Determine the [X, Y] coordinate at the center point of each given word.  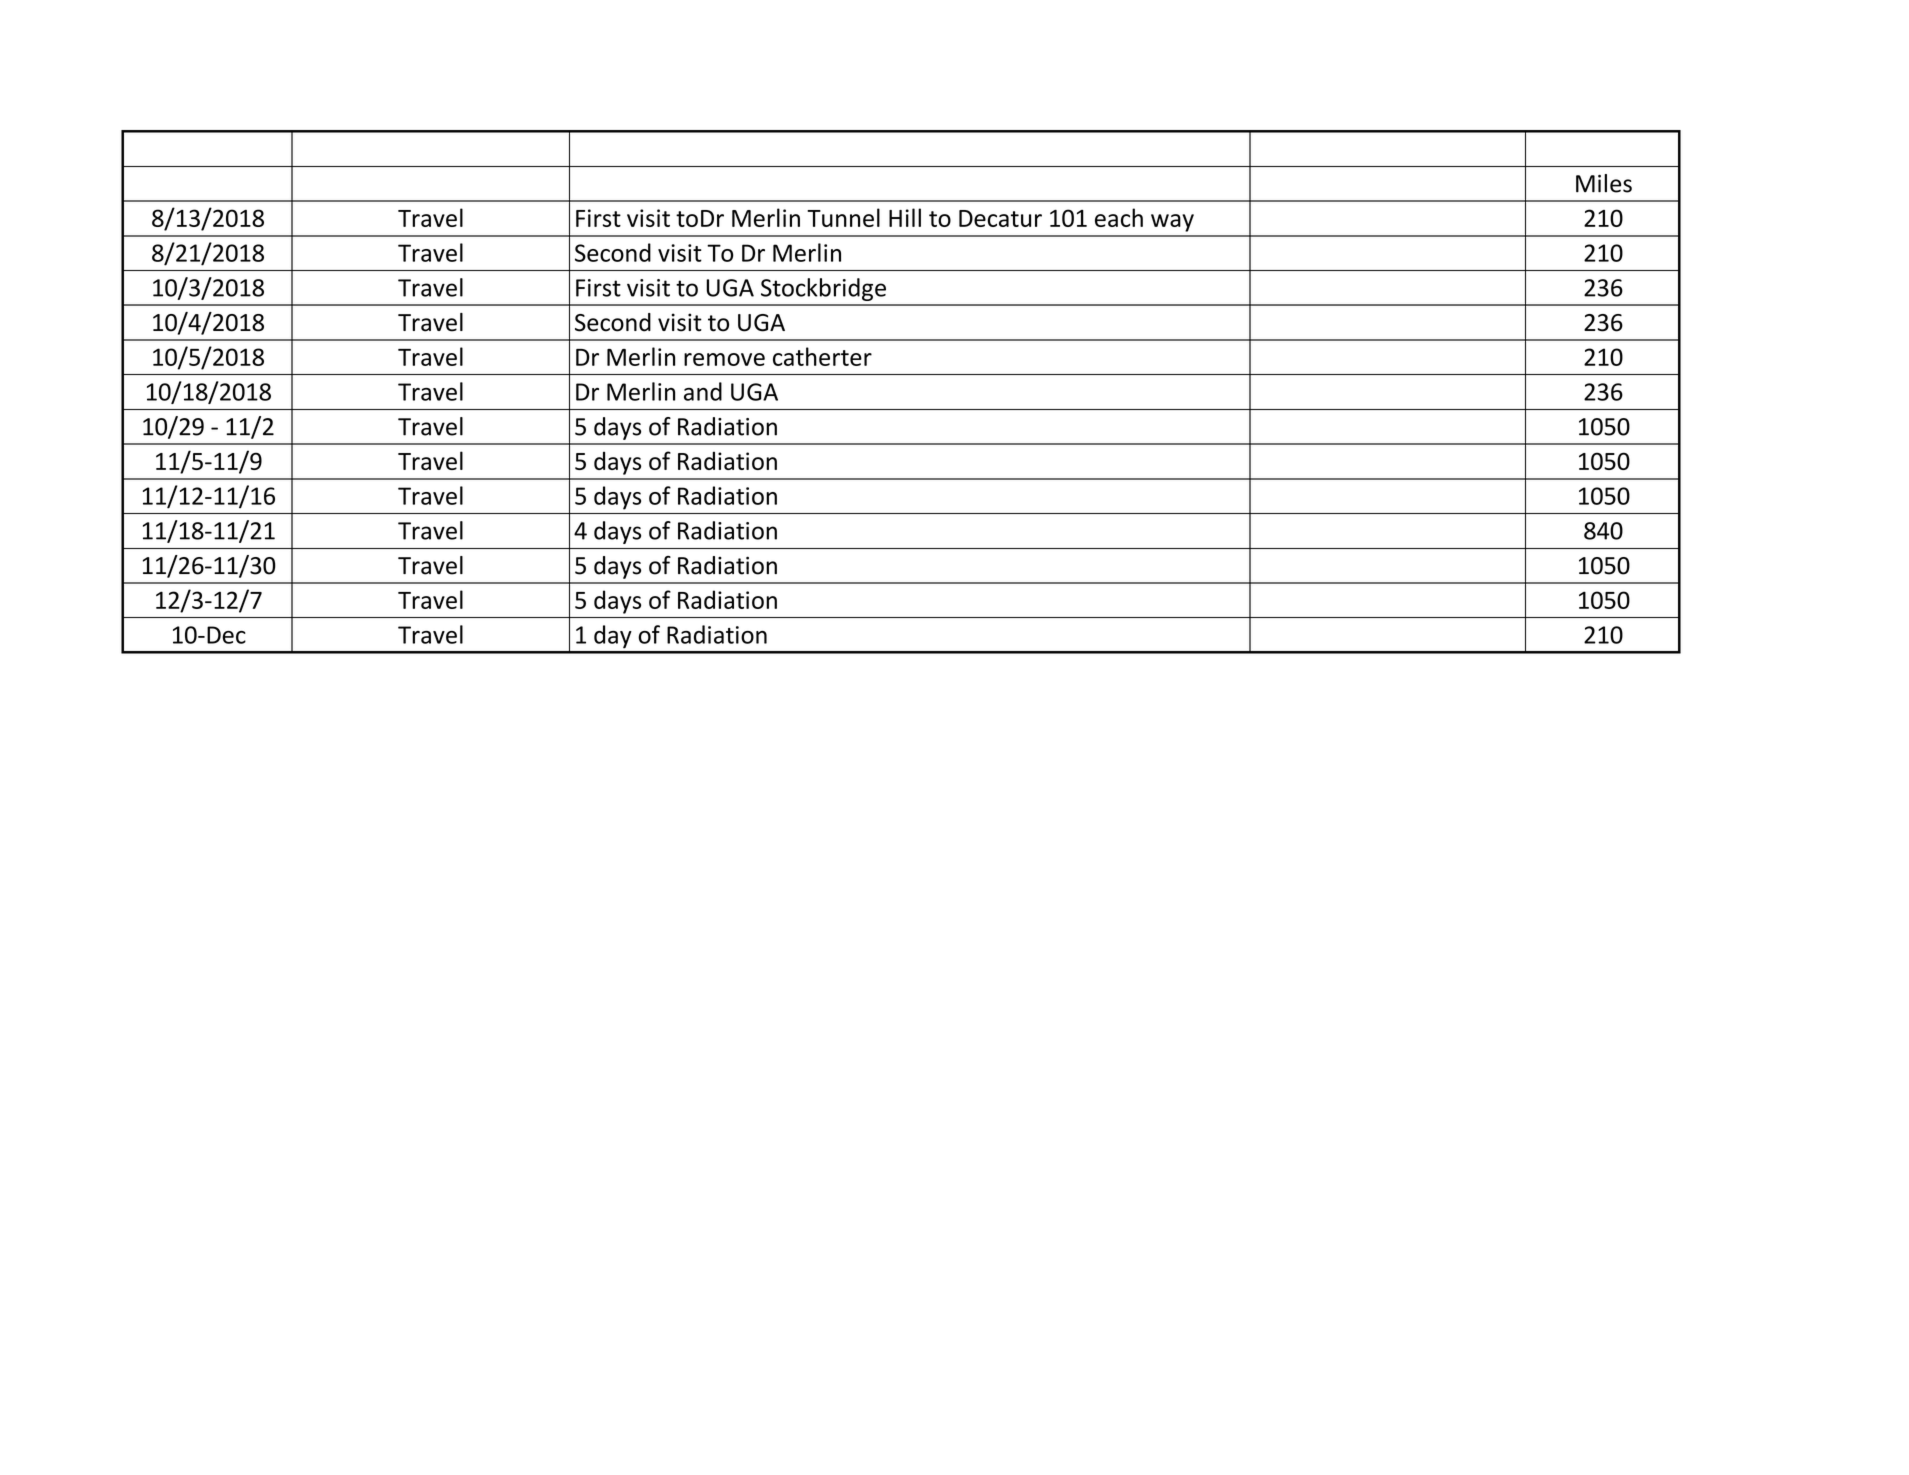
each [1119, 217]
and [703, 391]
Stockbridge [823, 289]
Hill [905, 217]
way [1172, 223]
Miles [1604, 183]
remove [724, 359]
